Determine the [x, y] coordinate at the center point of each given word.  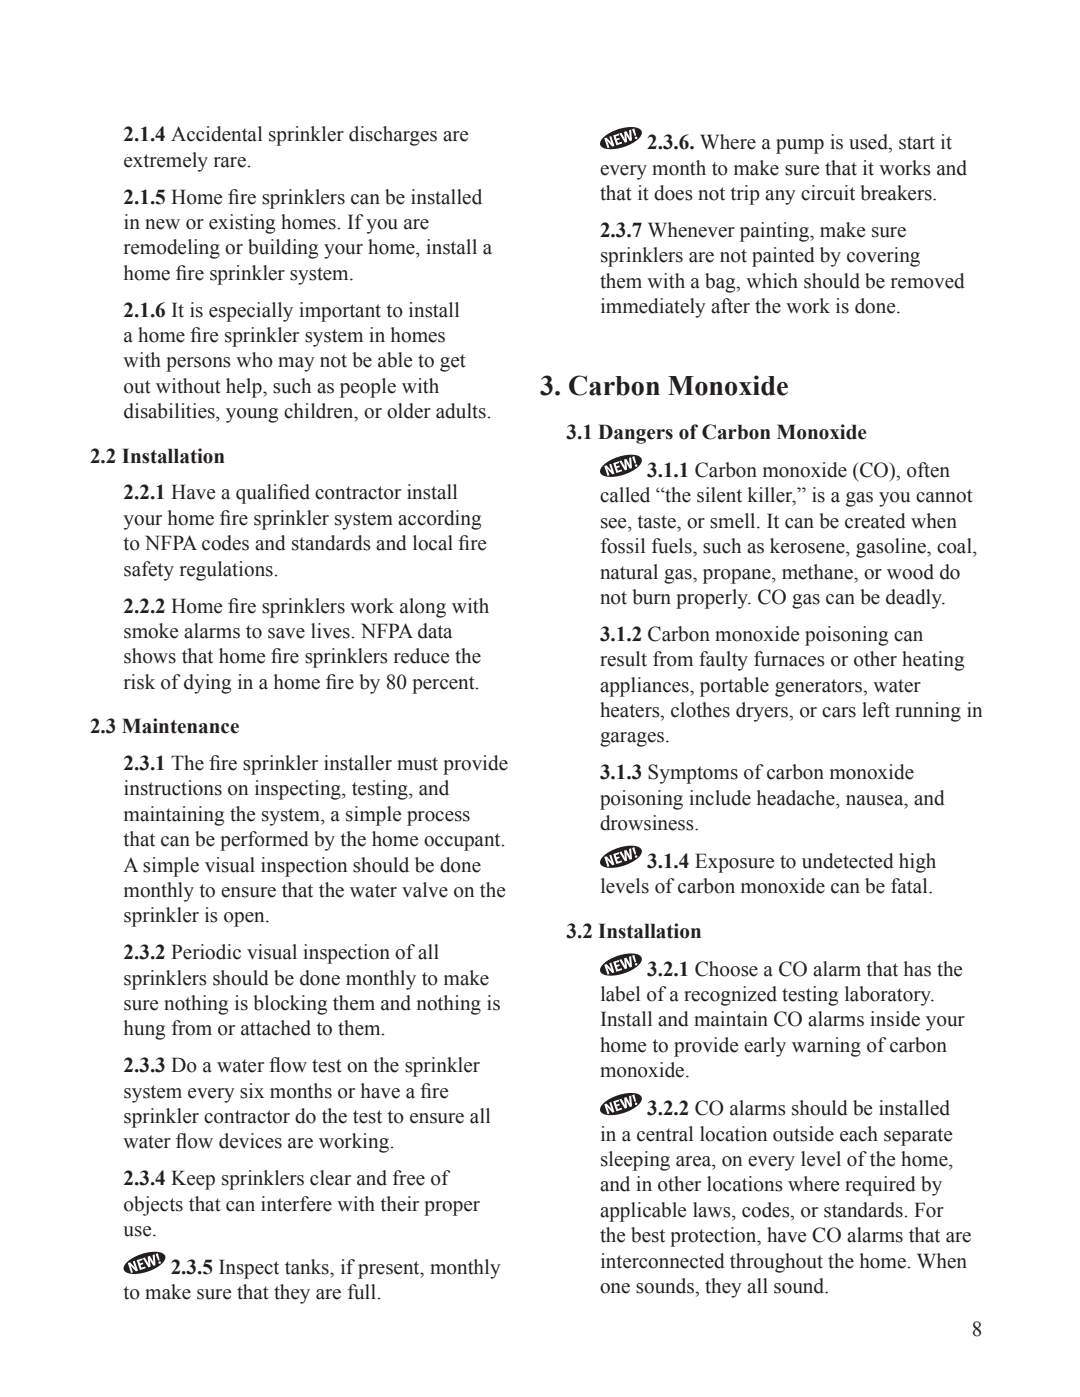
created [875, 521]
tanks [308, 1267]
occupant [463, 842]
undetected [848, 861]
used [869, 142]
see [615, 523]
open [245, 919]
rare [230, 162]
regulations [226, 571]
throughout [776, 1263]
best [648, 1235]
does [673, 193]
